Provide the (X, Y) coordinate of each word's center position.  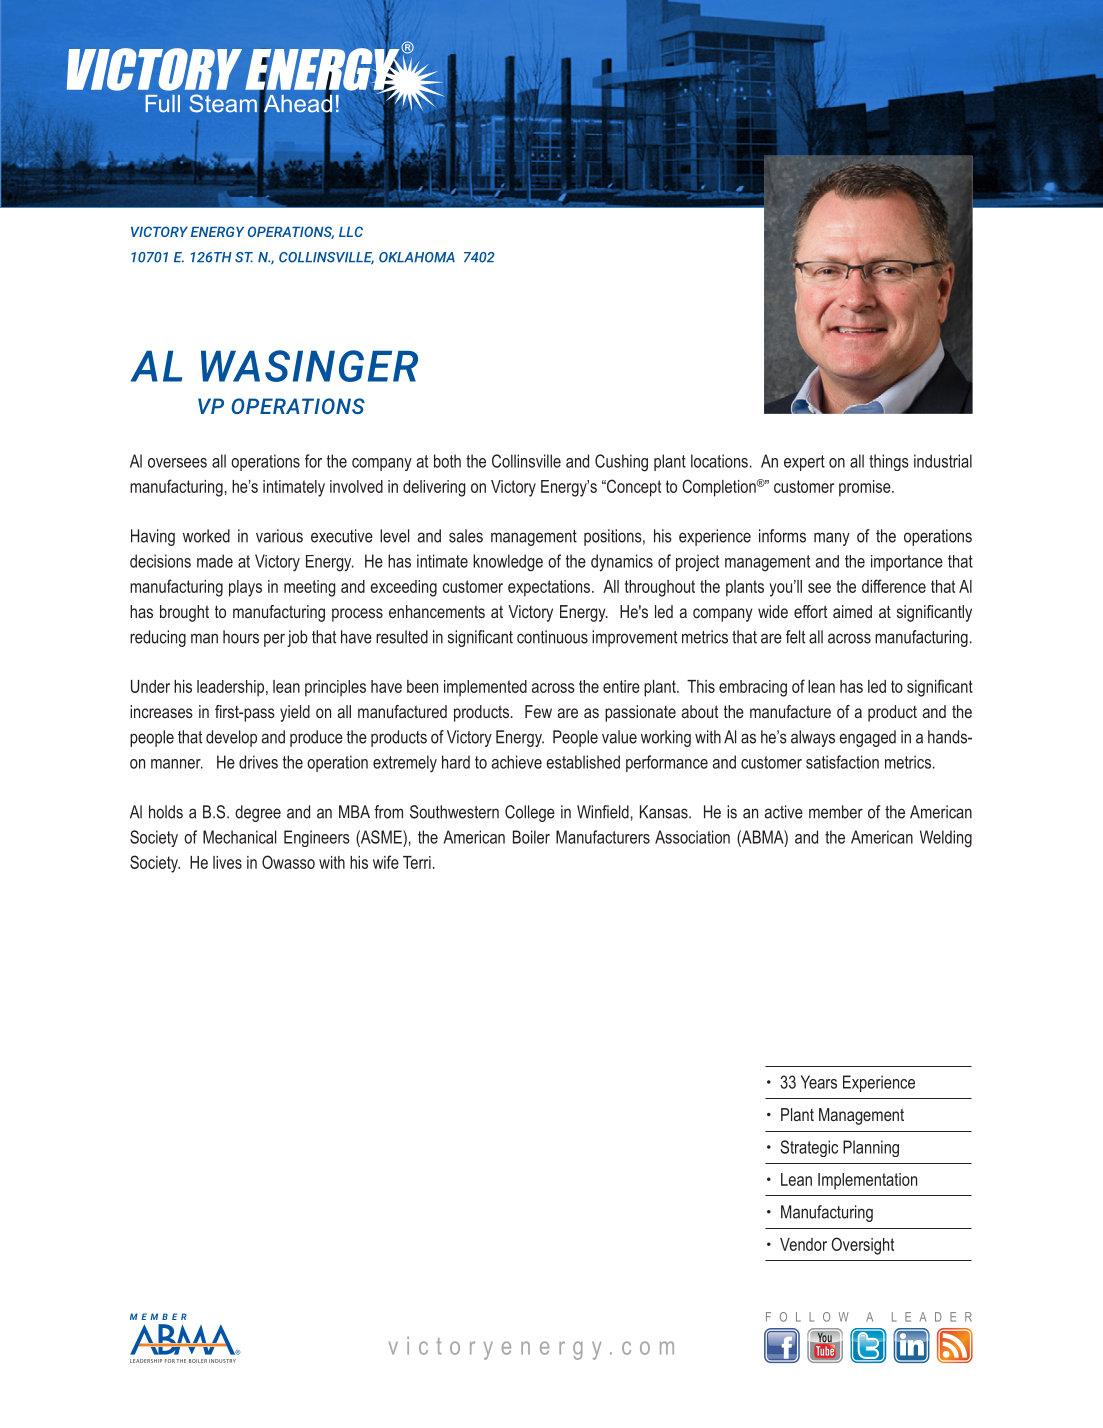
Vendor (803, 1244)
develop (231, 738)
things (889, 462)
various (279, 536)
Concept (633, 488)
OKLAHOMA (417, 257)
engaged (867, 738)
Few (538, 711)
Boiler (531, 837)
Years (819, 1082)
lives (227, 862)
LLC (351, 231)
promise (866, 488)
